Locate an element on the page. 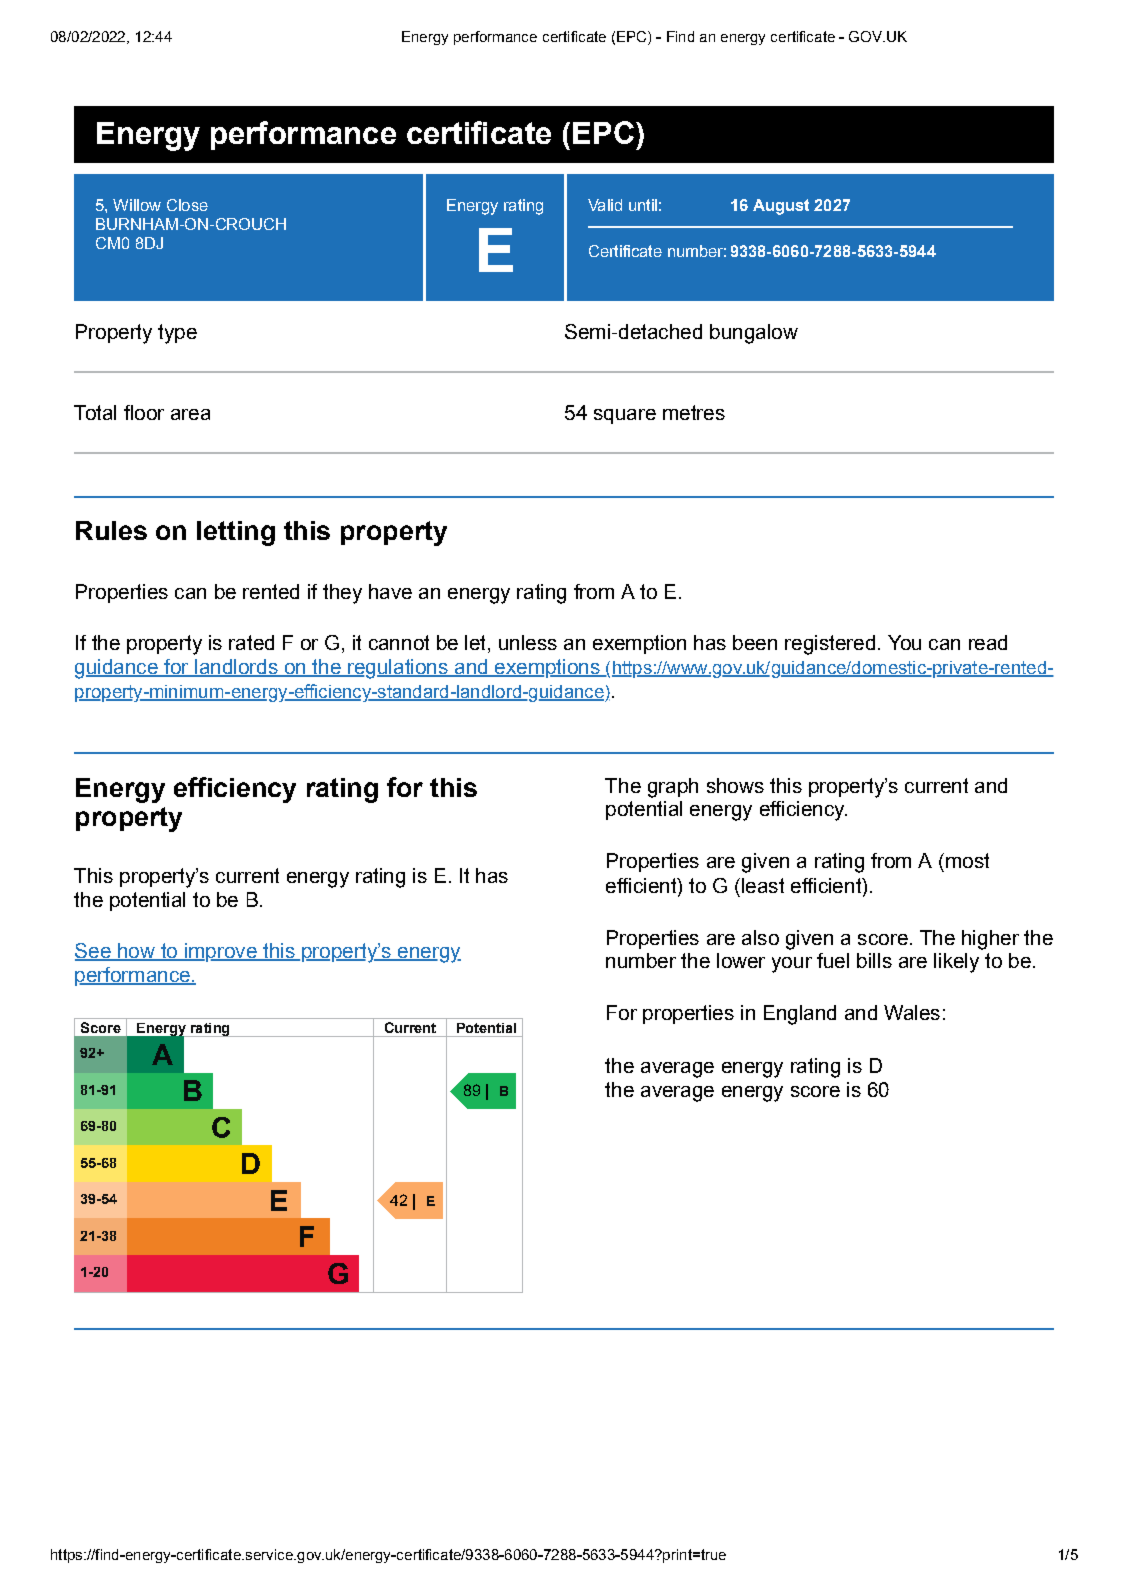 This page has width=1128, height=1592. square is located at coordinates (625, 416).
